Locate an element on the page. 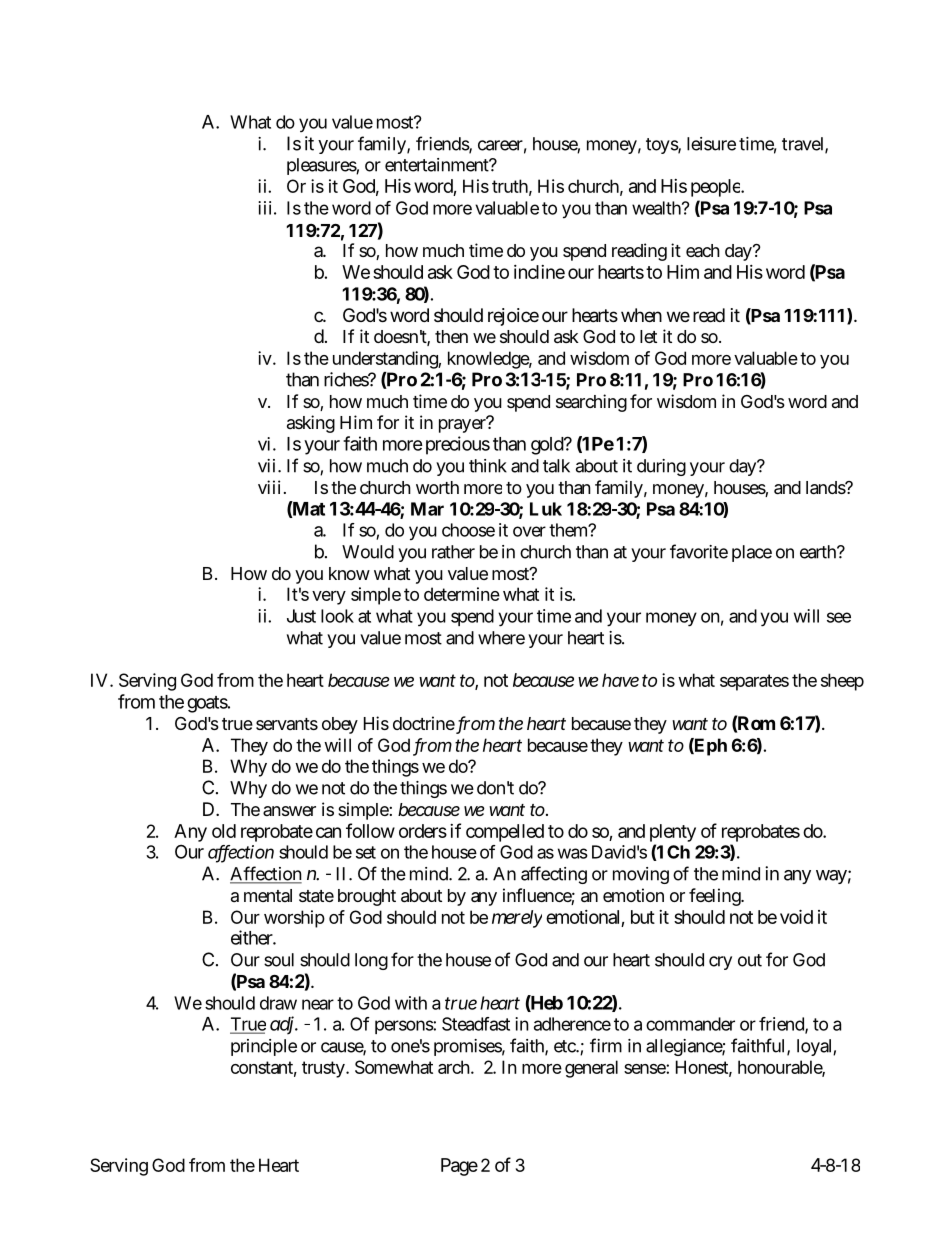 The width and height of the page is (952, 1233). career is located at coordinates (500, 145).
